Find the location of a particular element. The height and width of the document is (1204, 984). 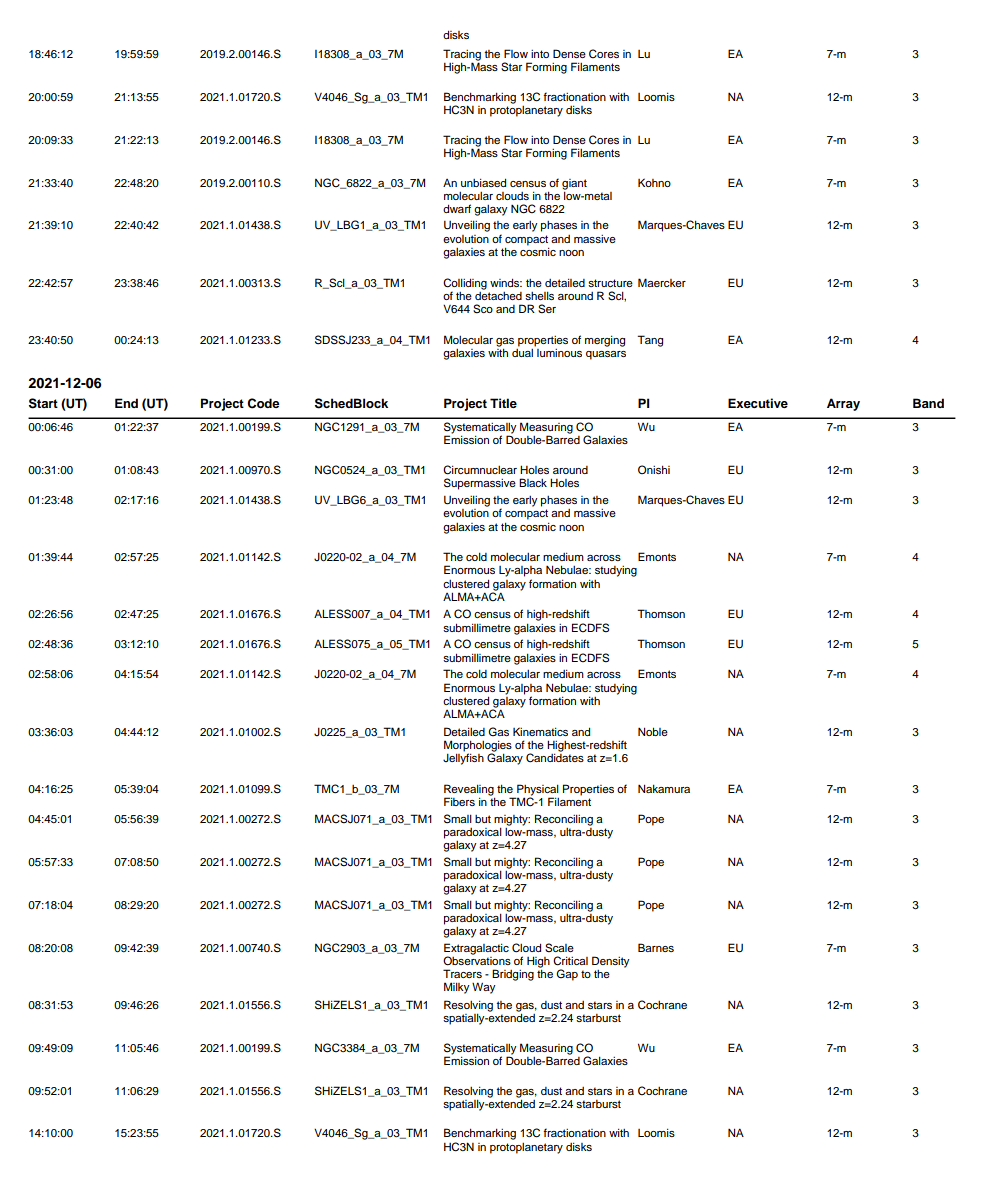

Barnes is located at coordinates (656, 947).
